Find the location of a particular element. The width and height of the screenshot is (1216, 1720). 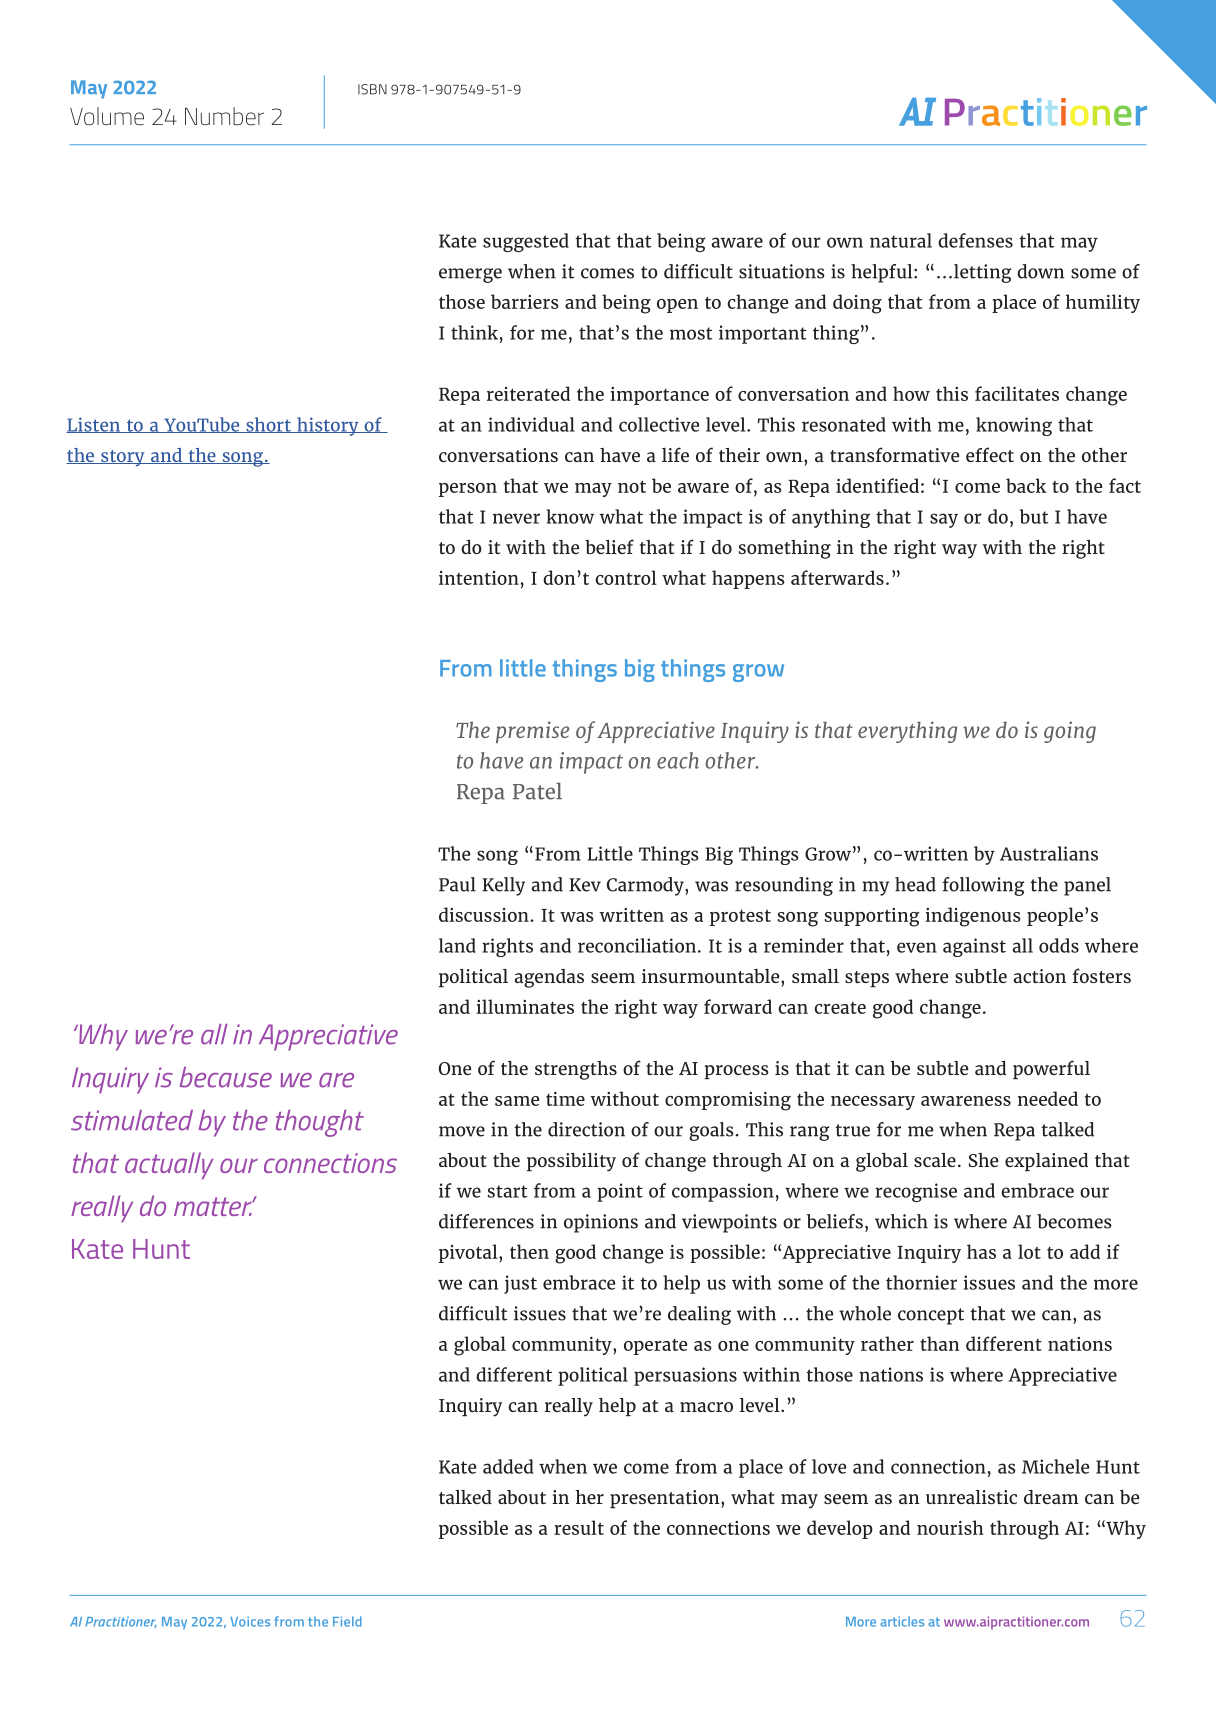

premise is located at coordinates (532, 732).
